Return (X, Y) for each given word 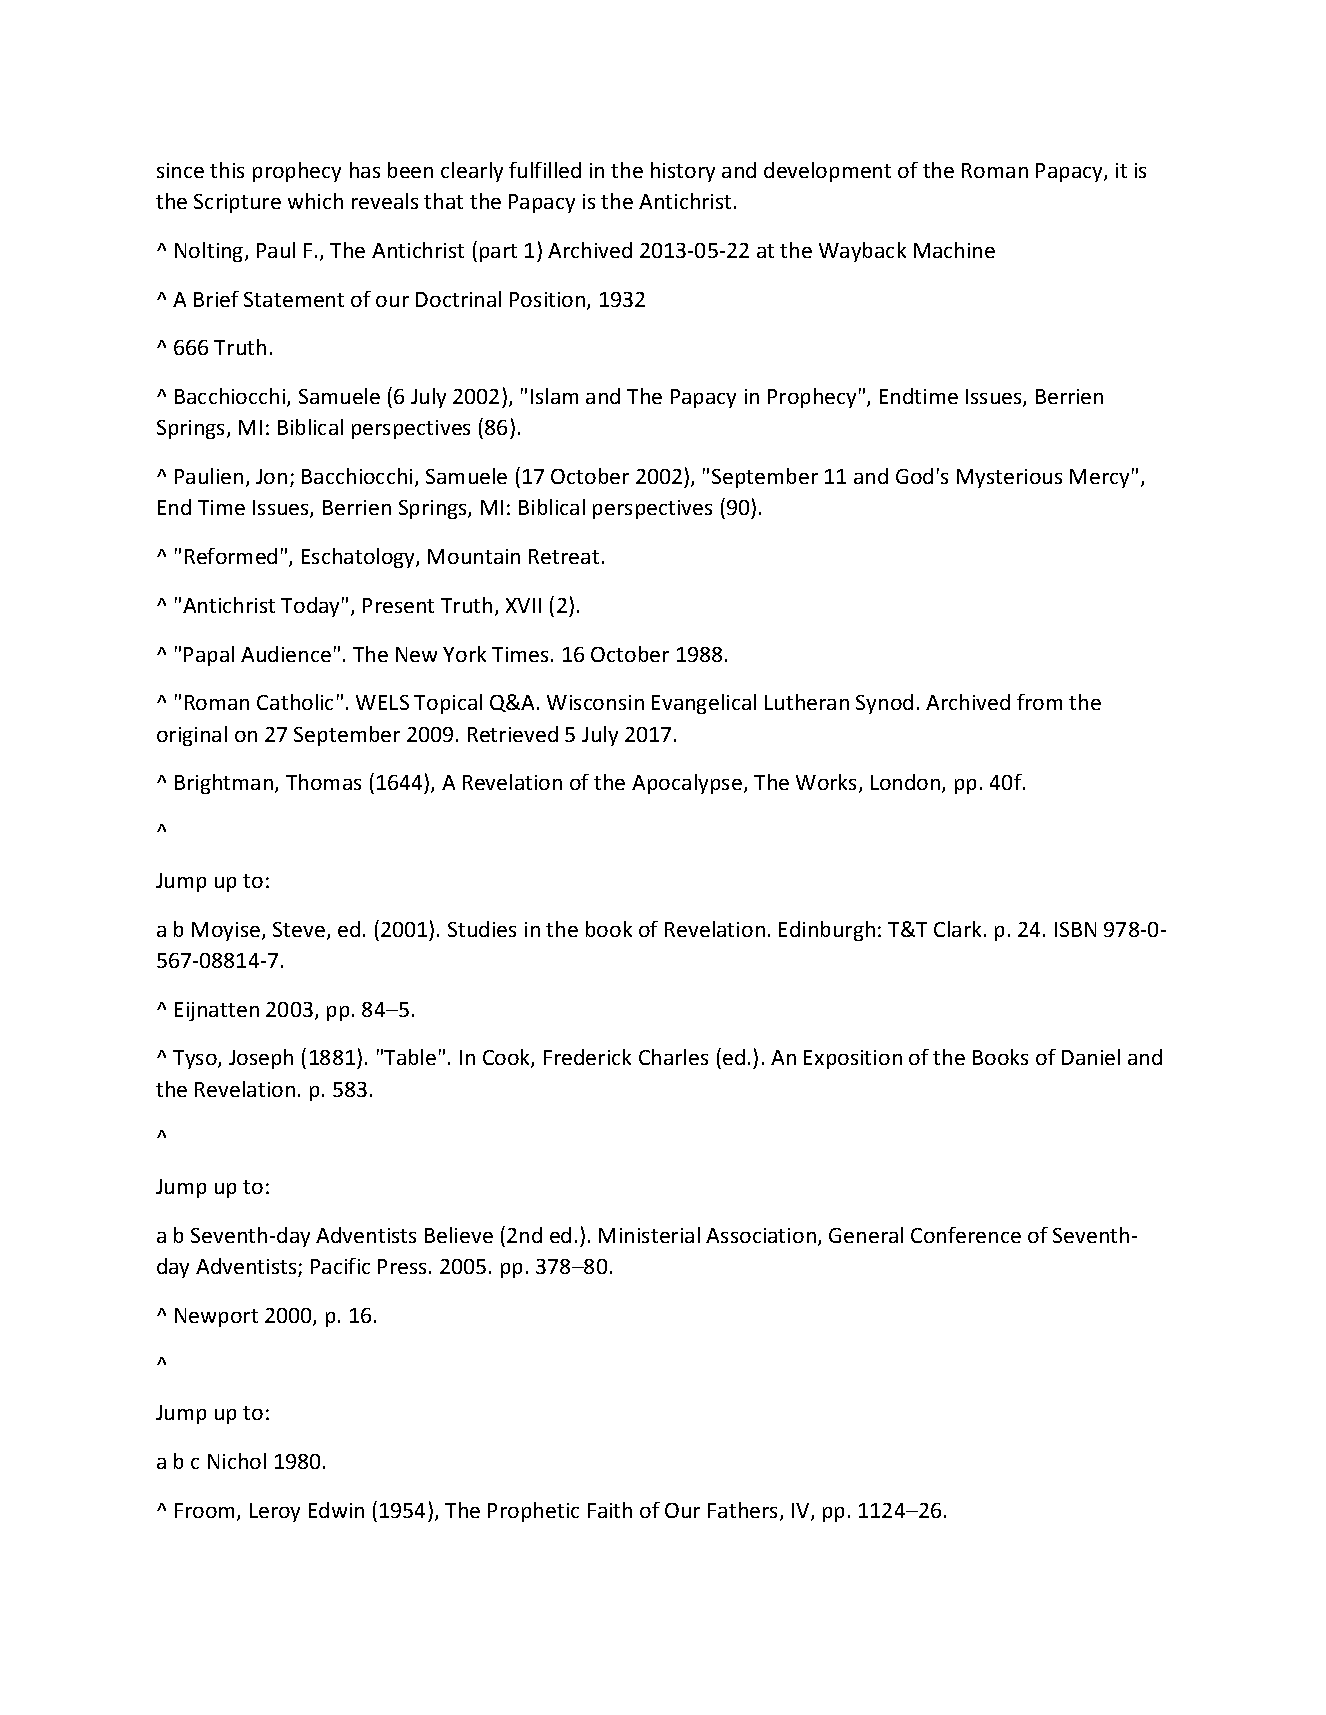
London (907, 783)
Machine (954, 250)
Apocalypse (688, 784)
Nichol (237, 1461)
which (315, 201)
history (683, 172)
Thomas (323, 782)
